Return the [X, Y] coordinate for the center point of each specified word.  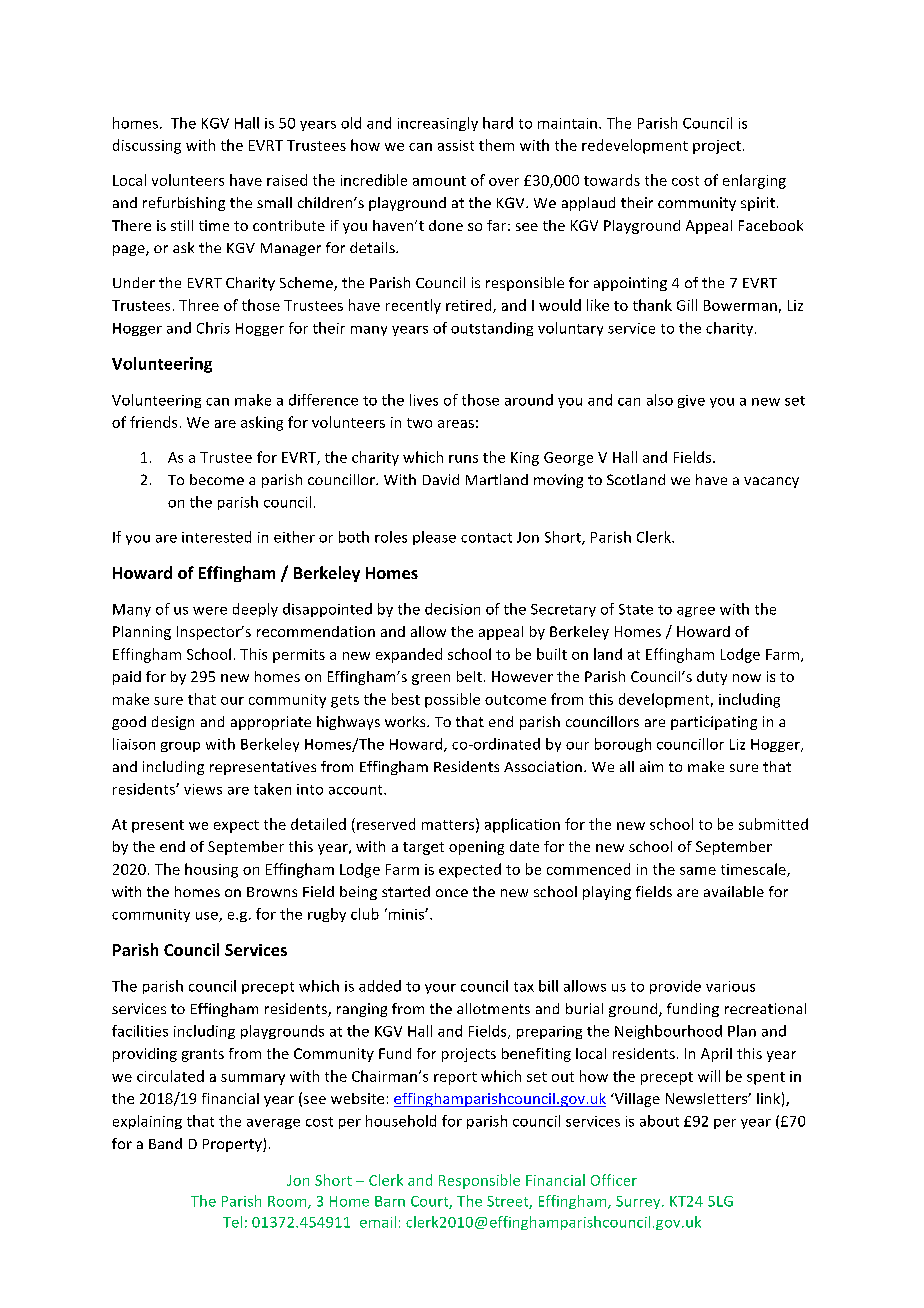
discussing [147, 146]
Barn [390, 1201]
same [698, 871]
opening [476, 848]
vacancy [771, 482]
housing [211, 870]
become [217, 479]
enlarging [754, 181]
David [441, 479]
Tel [232, 1222]
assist [456, 145]
